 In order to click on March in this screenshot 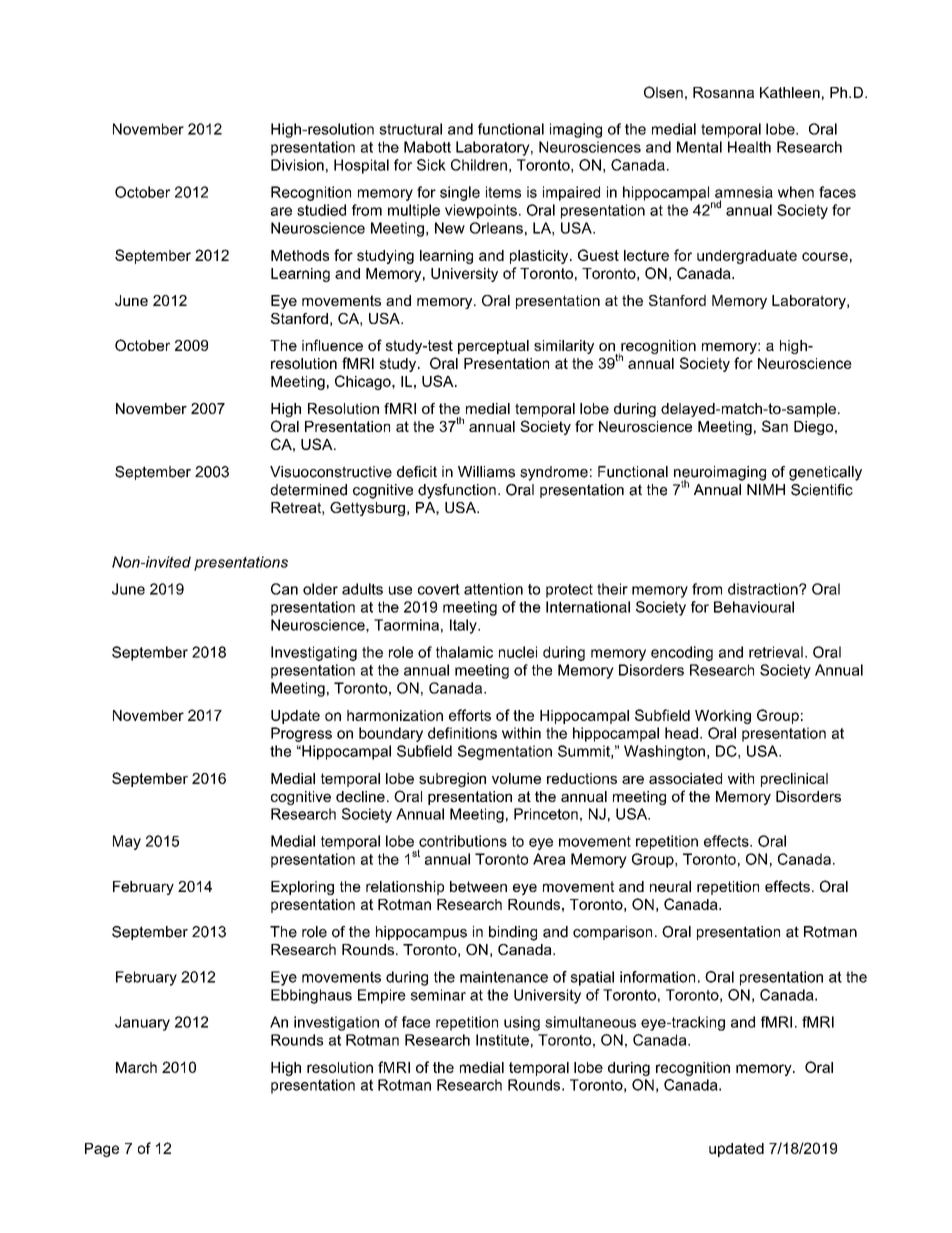, I will do `click(136, 1067)`.
